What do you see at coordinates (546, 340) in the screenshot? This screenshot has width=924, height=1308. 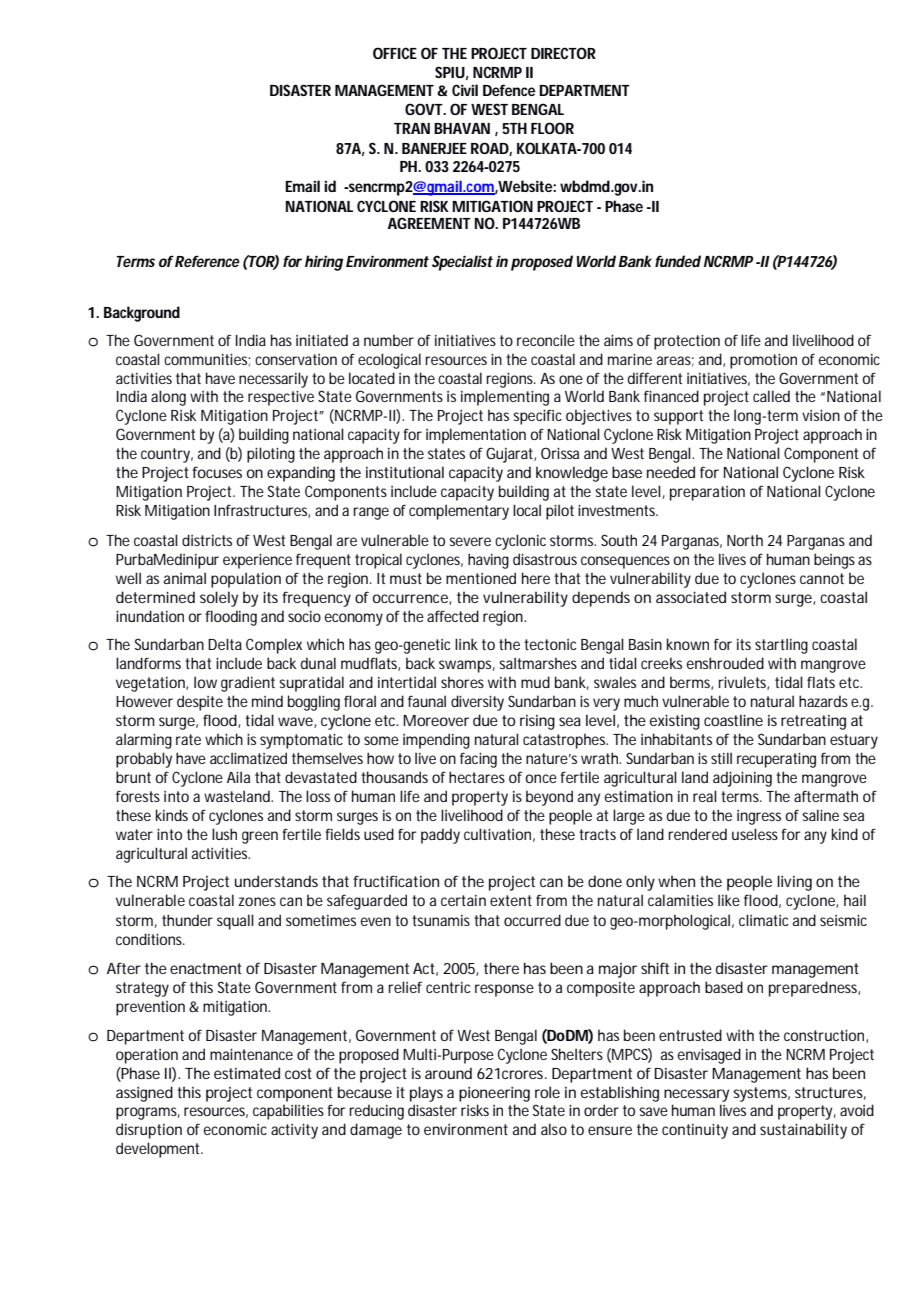 I see `reconcile` at bounding box center [546, 340].
